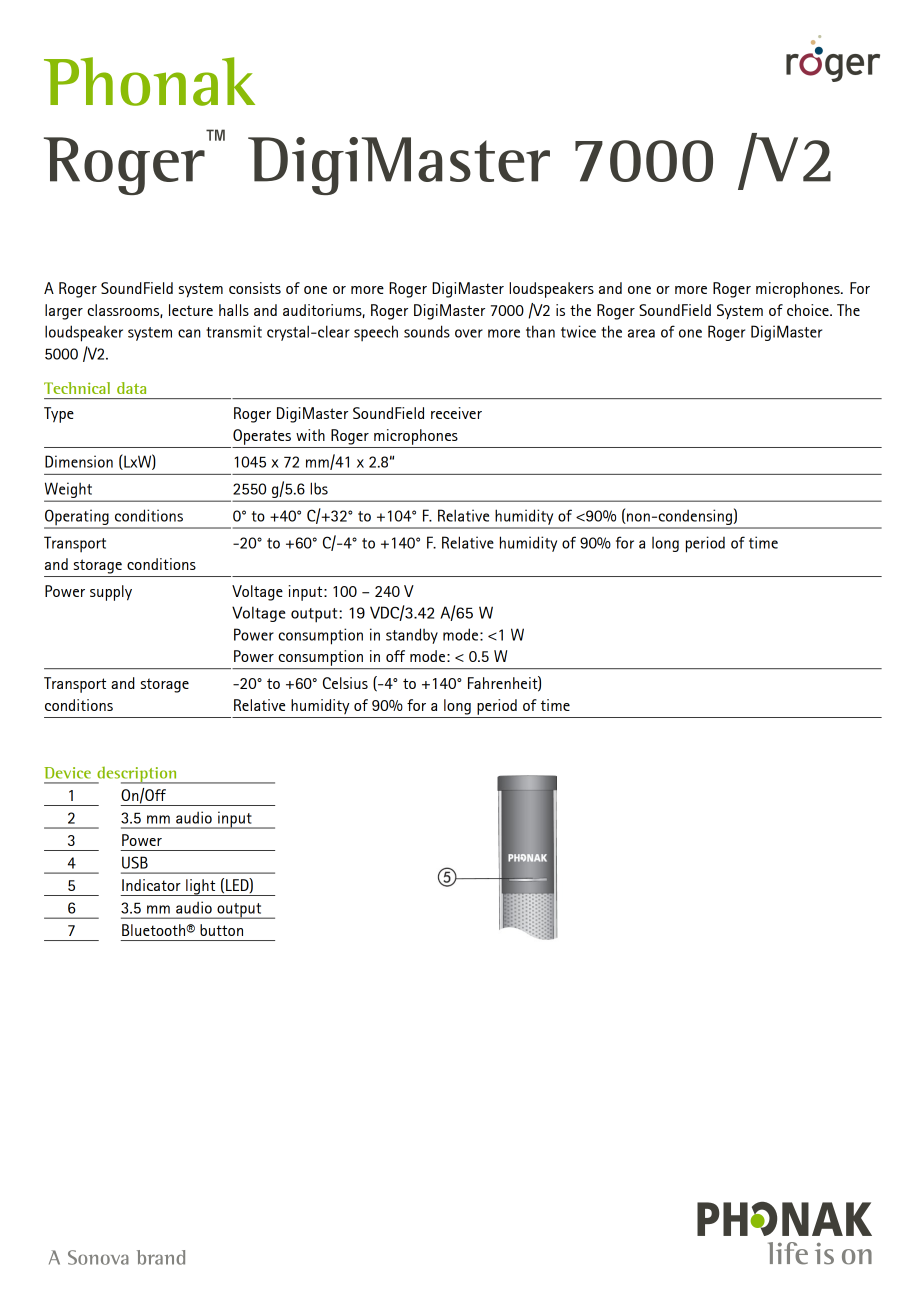 The width and height of the page is (924, 1308). I want to click on USB, so click(135, 862).
